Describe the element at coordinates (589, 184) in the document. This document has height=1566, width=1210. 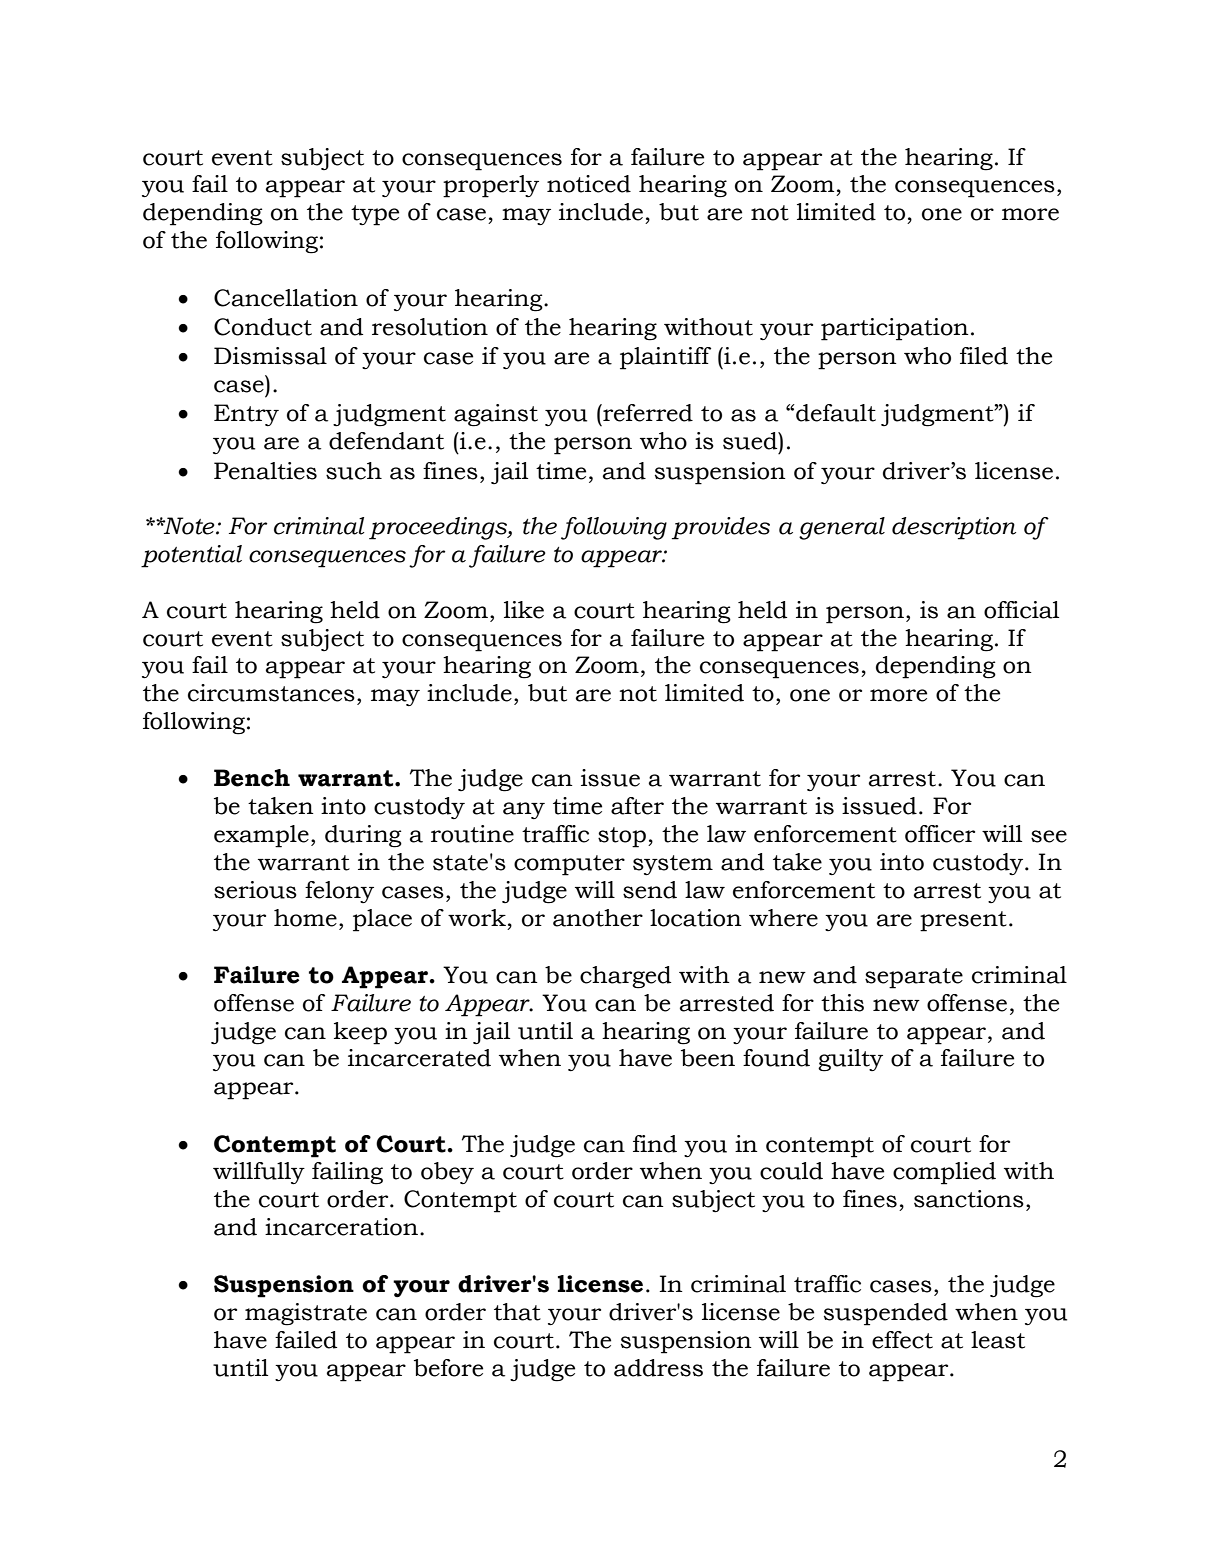
I see `noticed` at that location.
